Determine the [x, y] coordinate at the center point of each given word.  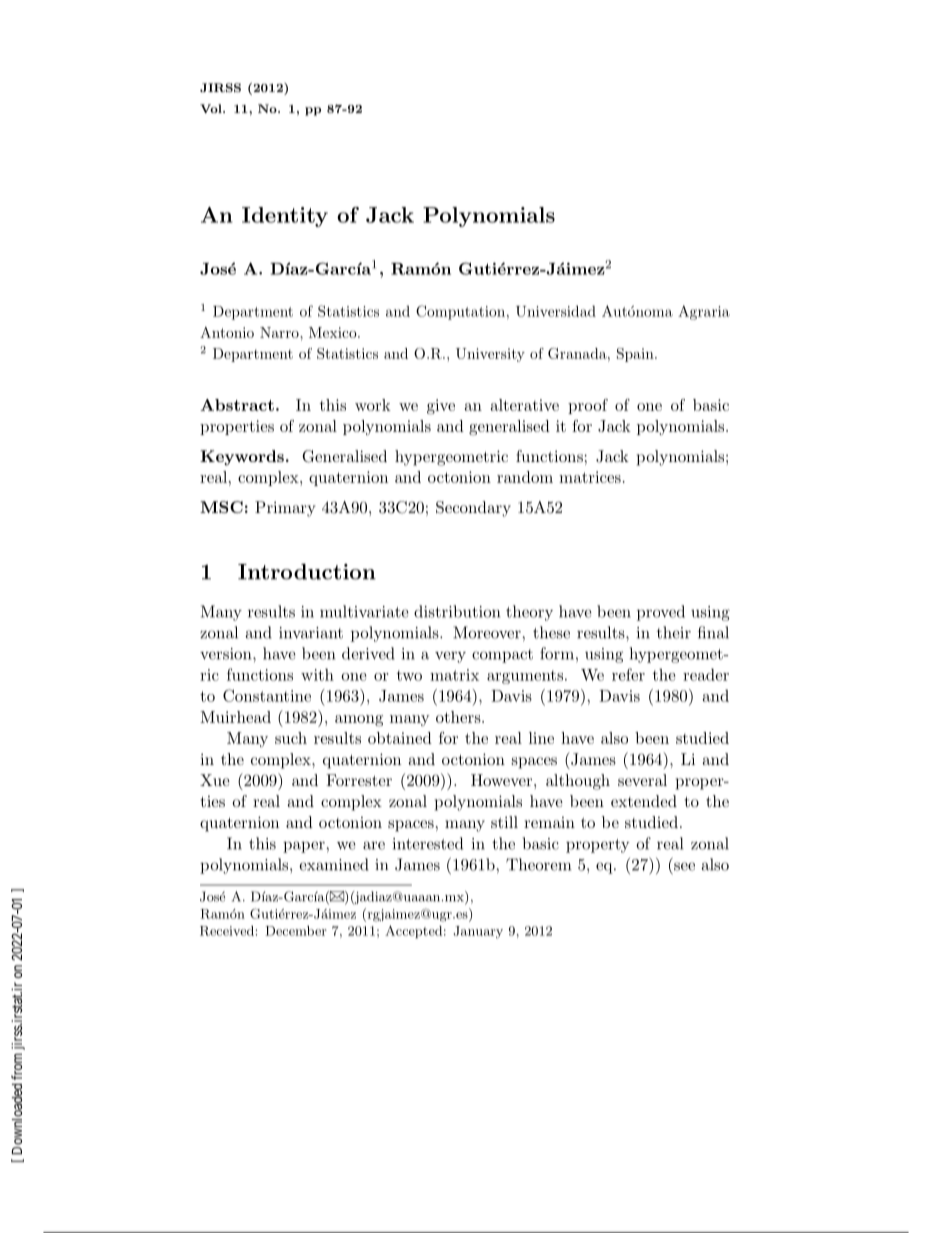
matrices [590, 477]
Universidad [556, 311]
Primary [285, 509]
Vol [212, 108]
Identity [285, 217]
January [478, 932]
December [296, 931]
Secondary [473, 509]
